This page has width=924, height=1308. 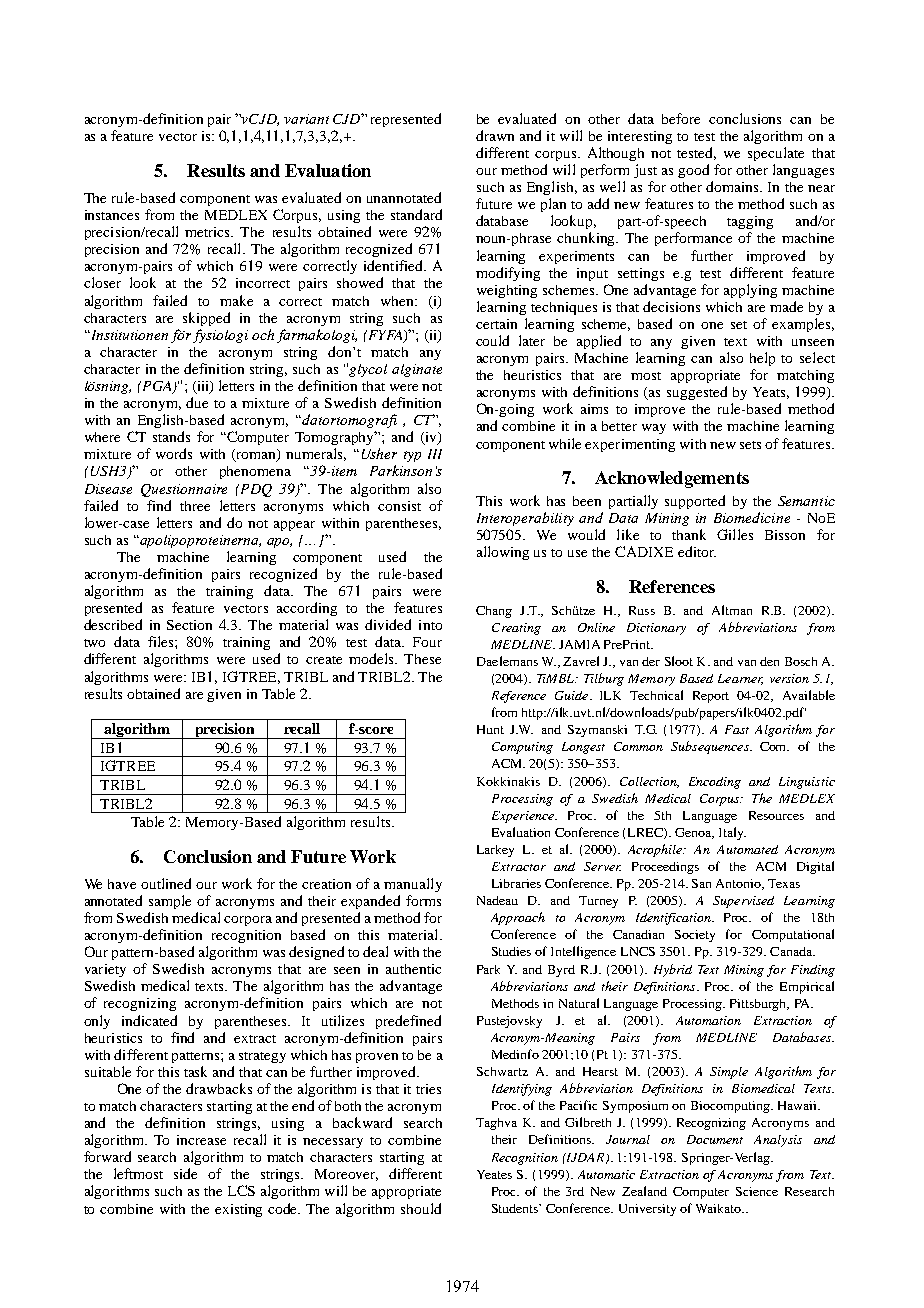 I want to click on Section, so click(x=189, y=625).
